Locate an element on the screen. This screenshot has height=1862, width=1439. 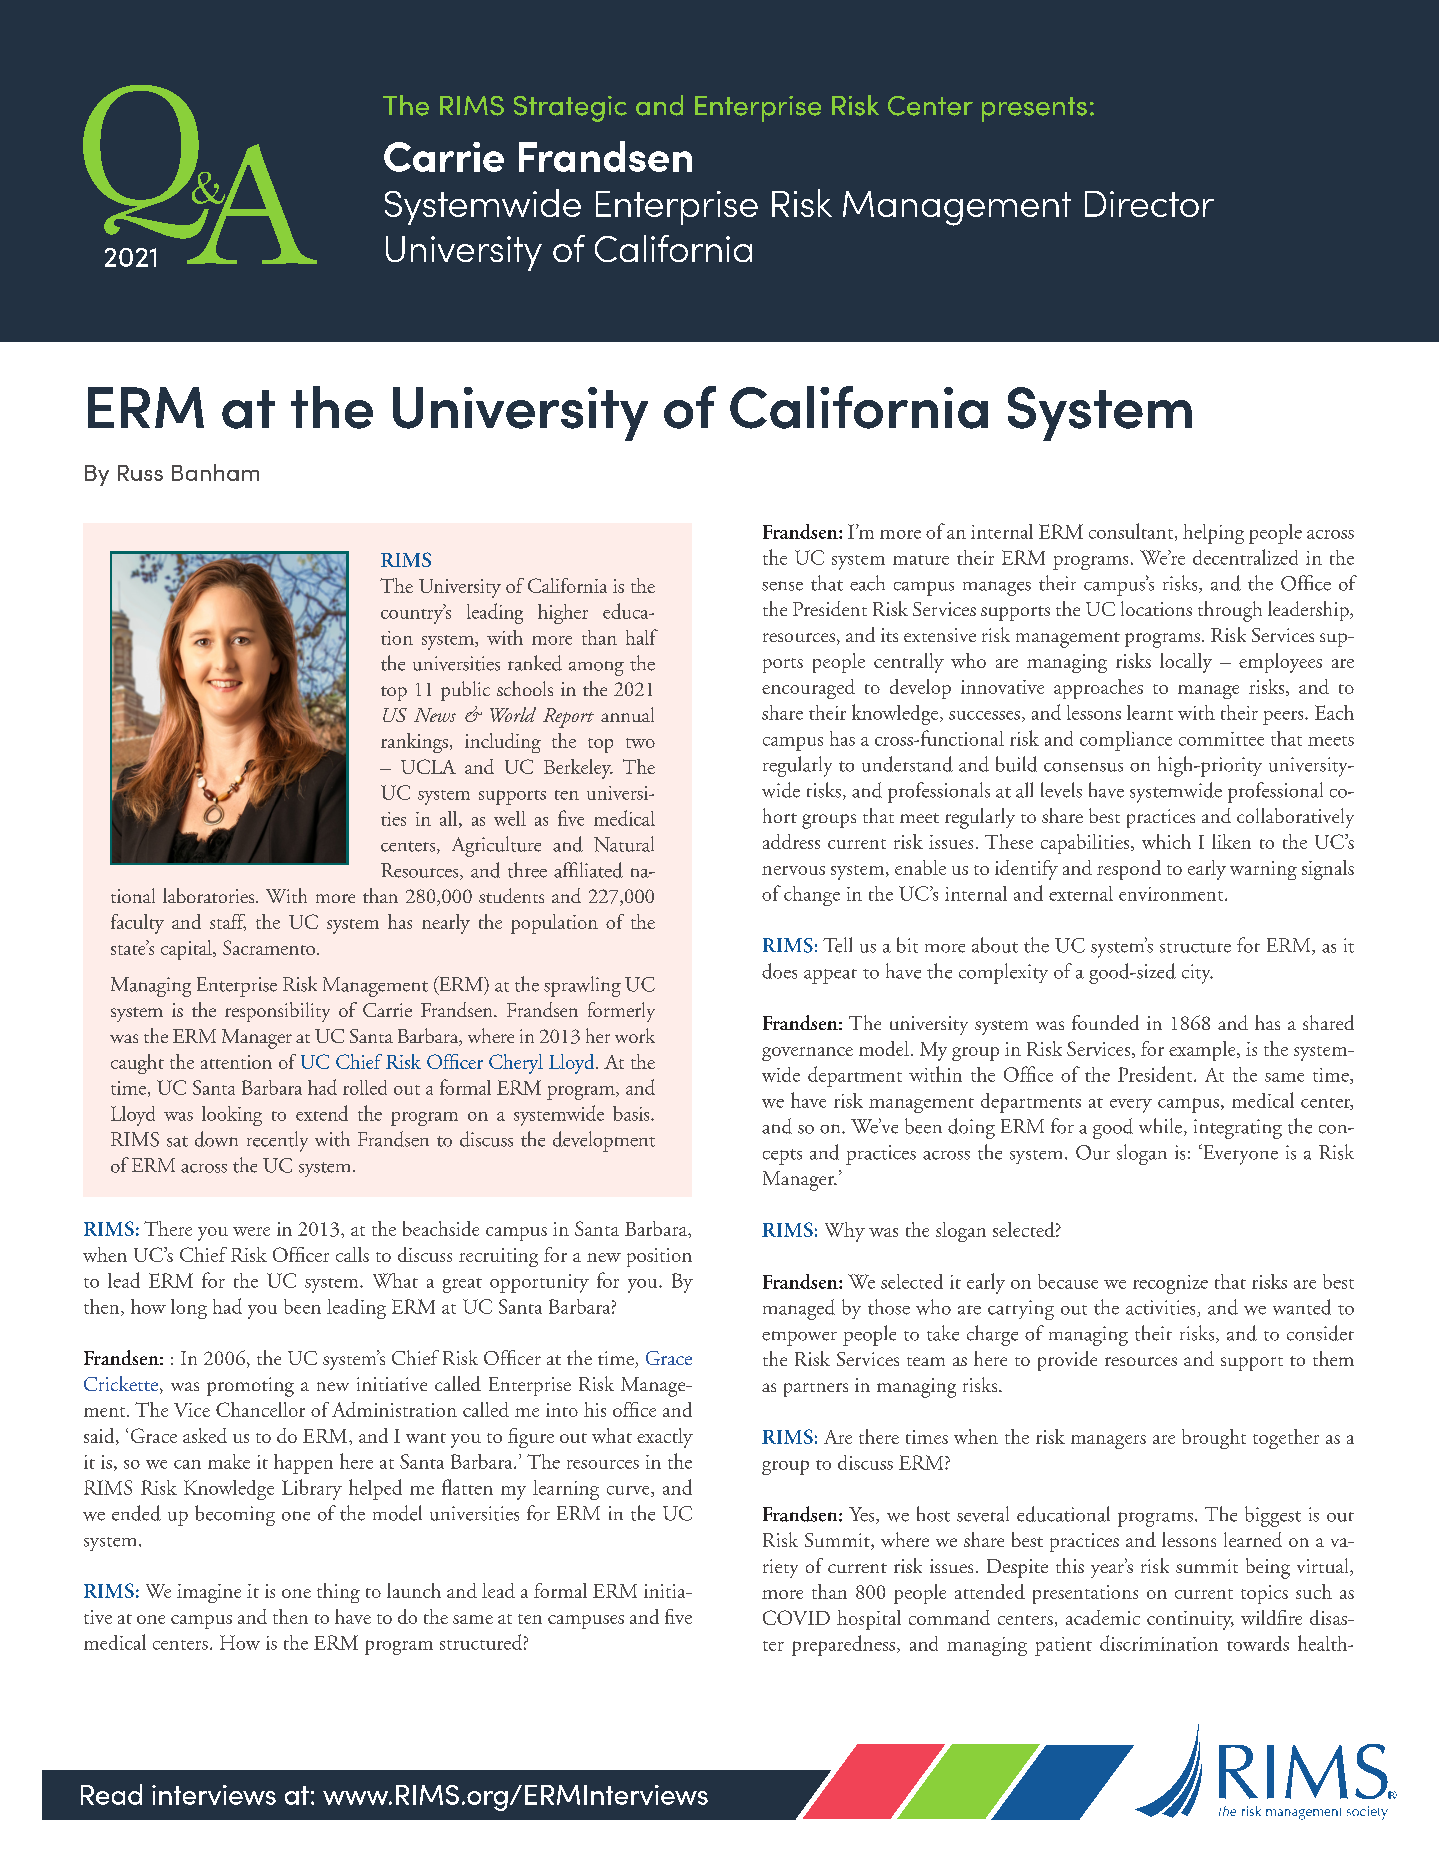
locally is located at coordinates (1186, 663).
